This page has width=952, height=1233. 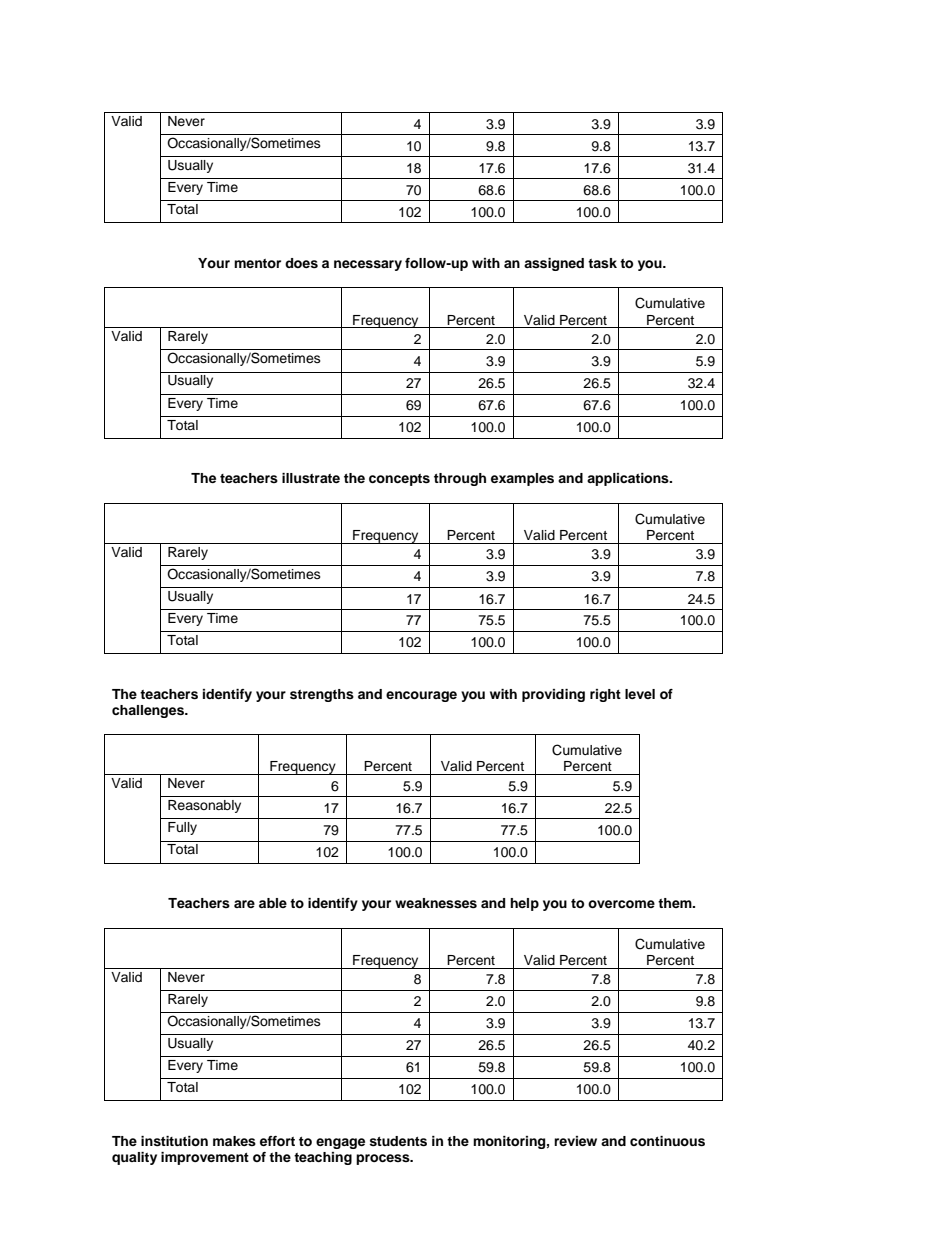 What do you see at coordinates (368, 265) in the page?
I see `necessary` at bounding box center [368, 265].
